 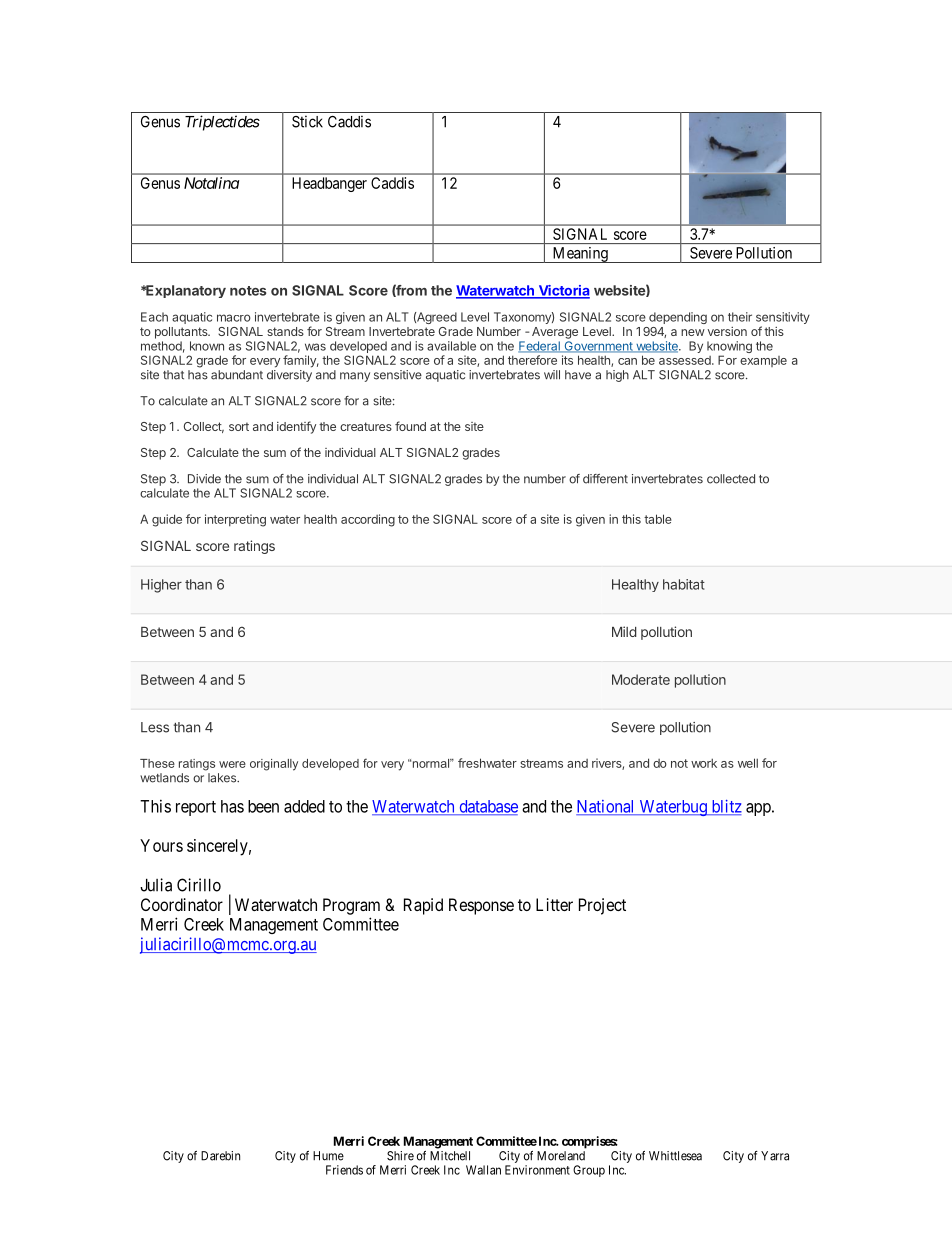 I want to click on abundant, so click(x=237, y=375).
